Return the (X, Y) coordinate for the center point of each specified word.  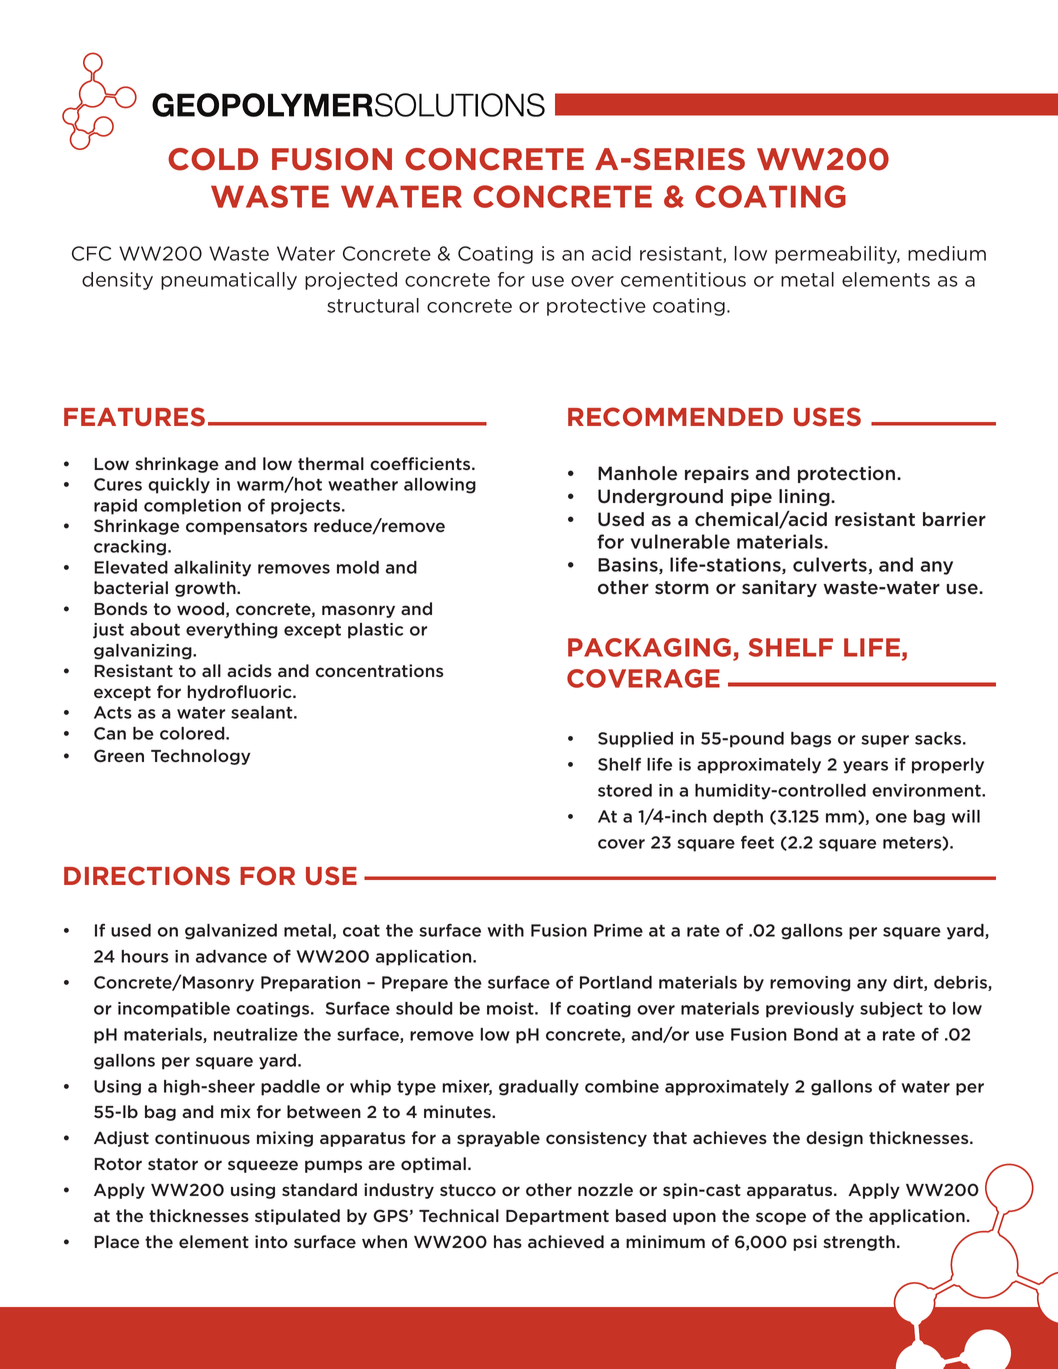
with (505, 930)
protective (596, 307)
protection (848, 474)
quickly (179, 486)
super (885, 741)
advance (231, 956)
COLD (213, 159)
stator (173, 1164)
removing (810, 984)
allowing (440, 486)
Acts (113, 712)
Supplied (635, 740)
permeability (837, 255)
